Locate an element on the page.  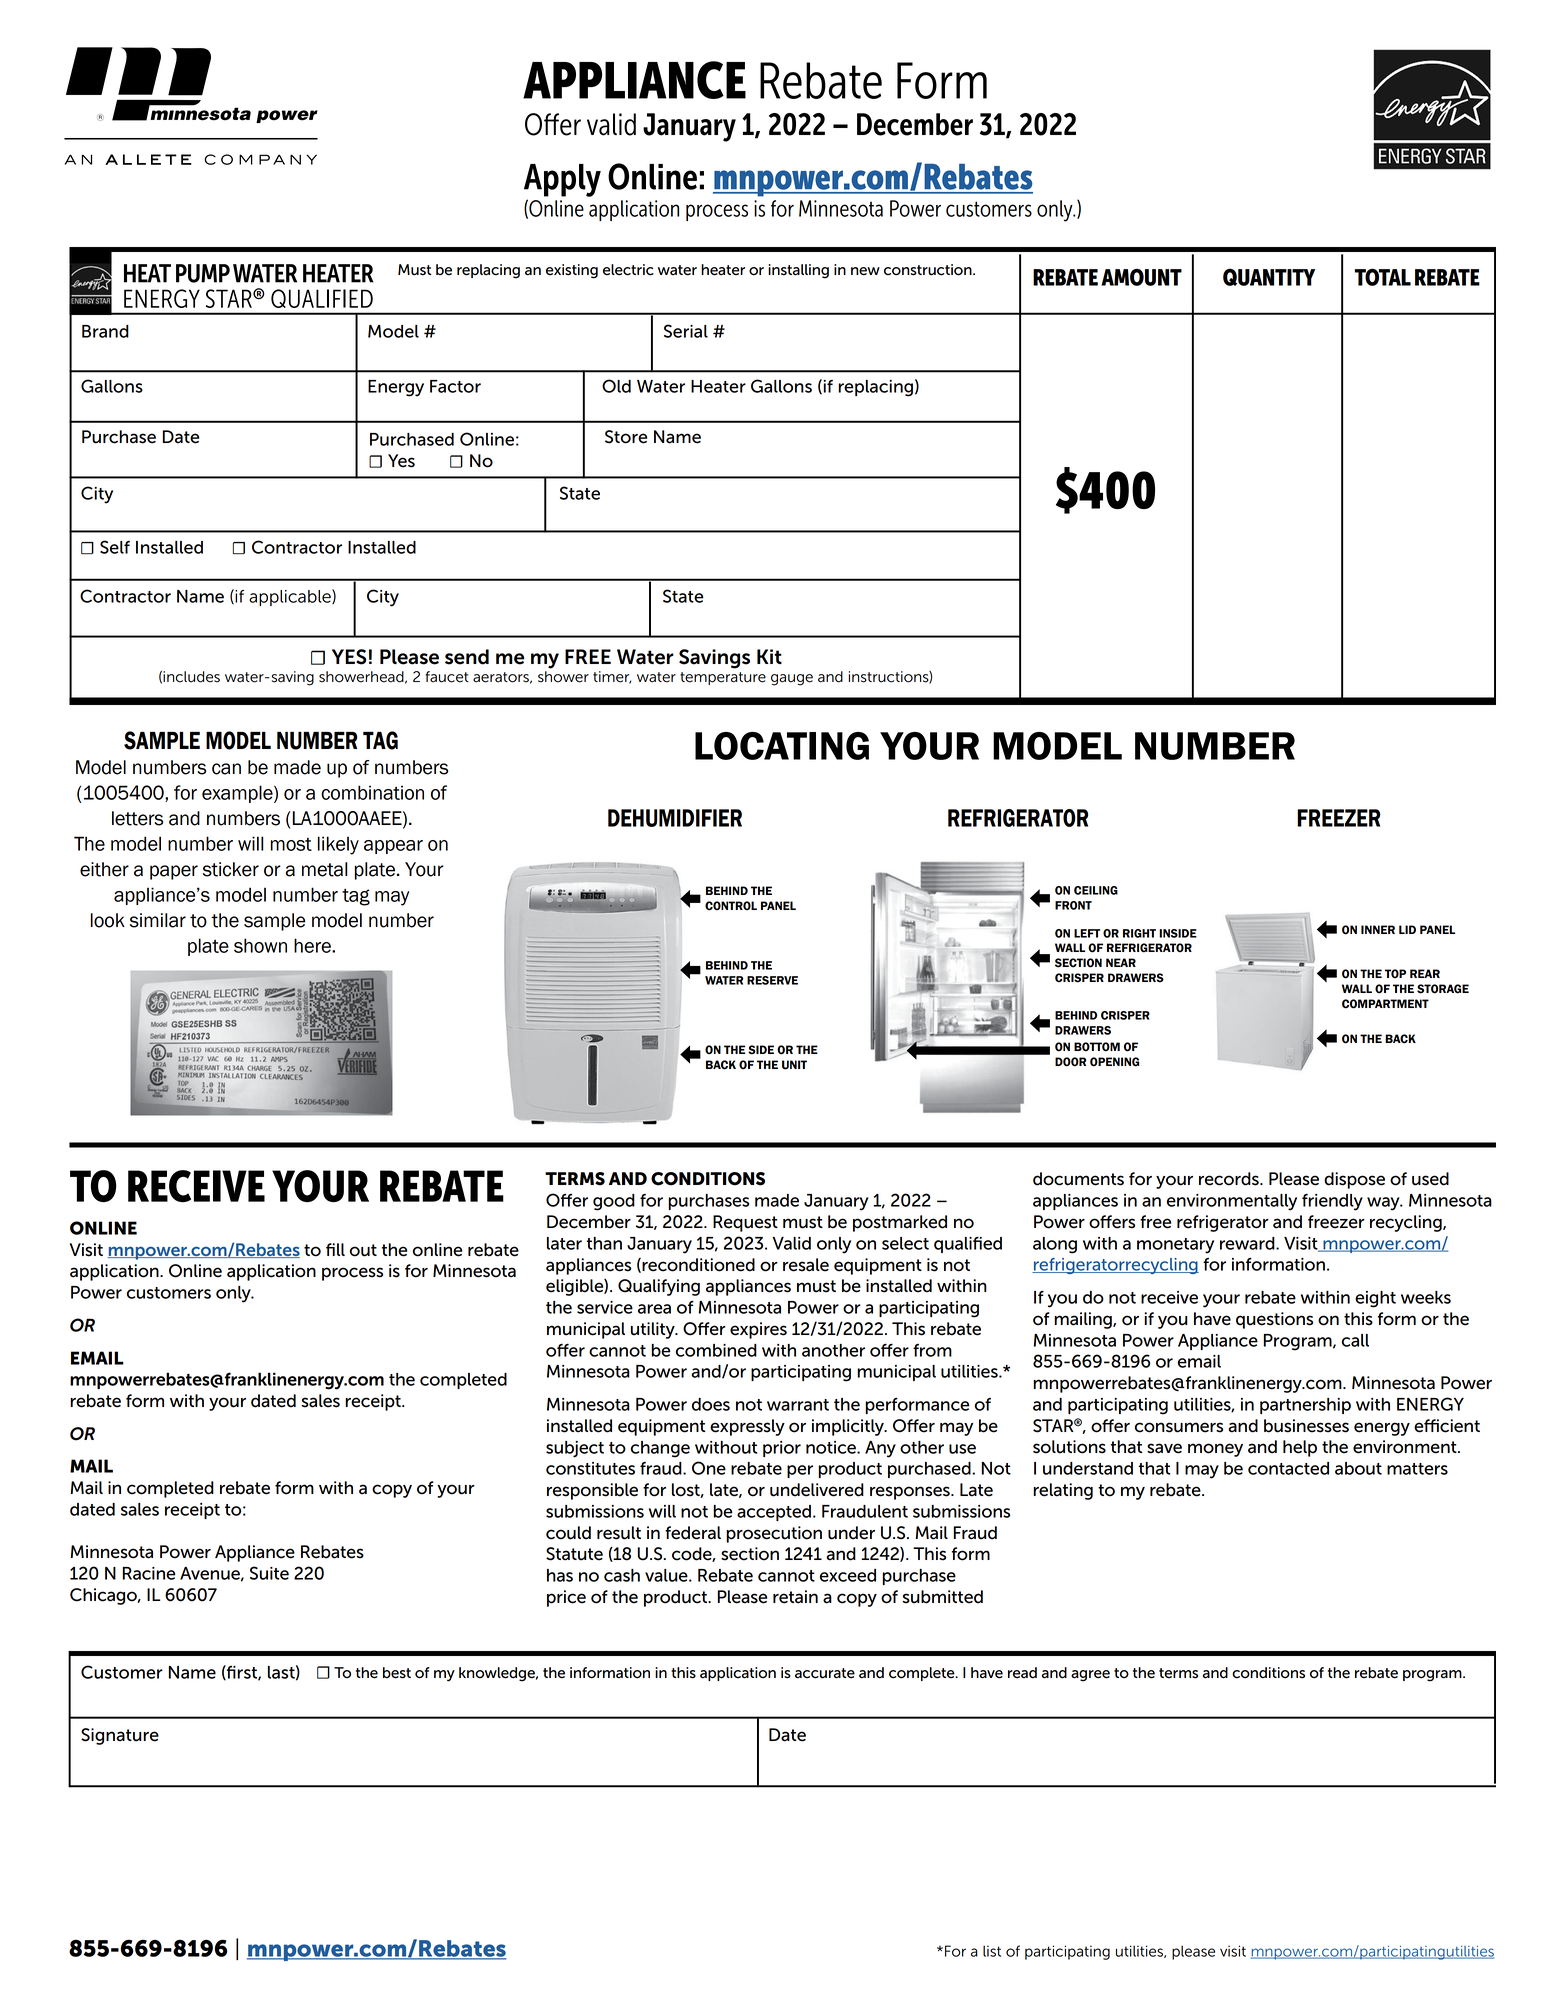
CONTROL is located at coordinates (731, 906).
